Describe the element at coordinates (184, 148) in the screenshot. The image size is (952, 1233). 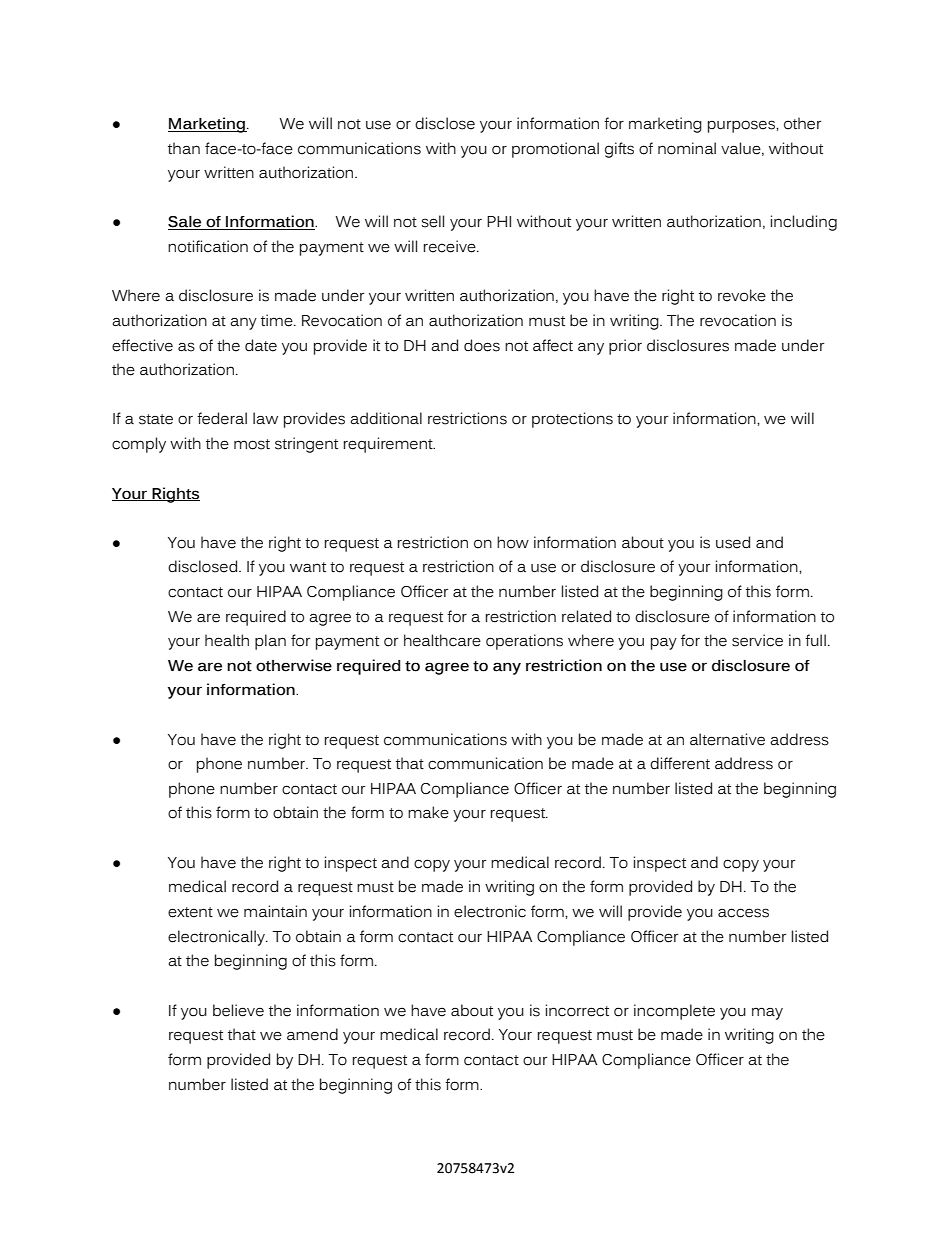
I see `than` at that location.
